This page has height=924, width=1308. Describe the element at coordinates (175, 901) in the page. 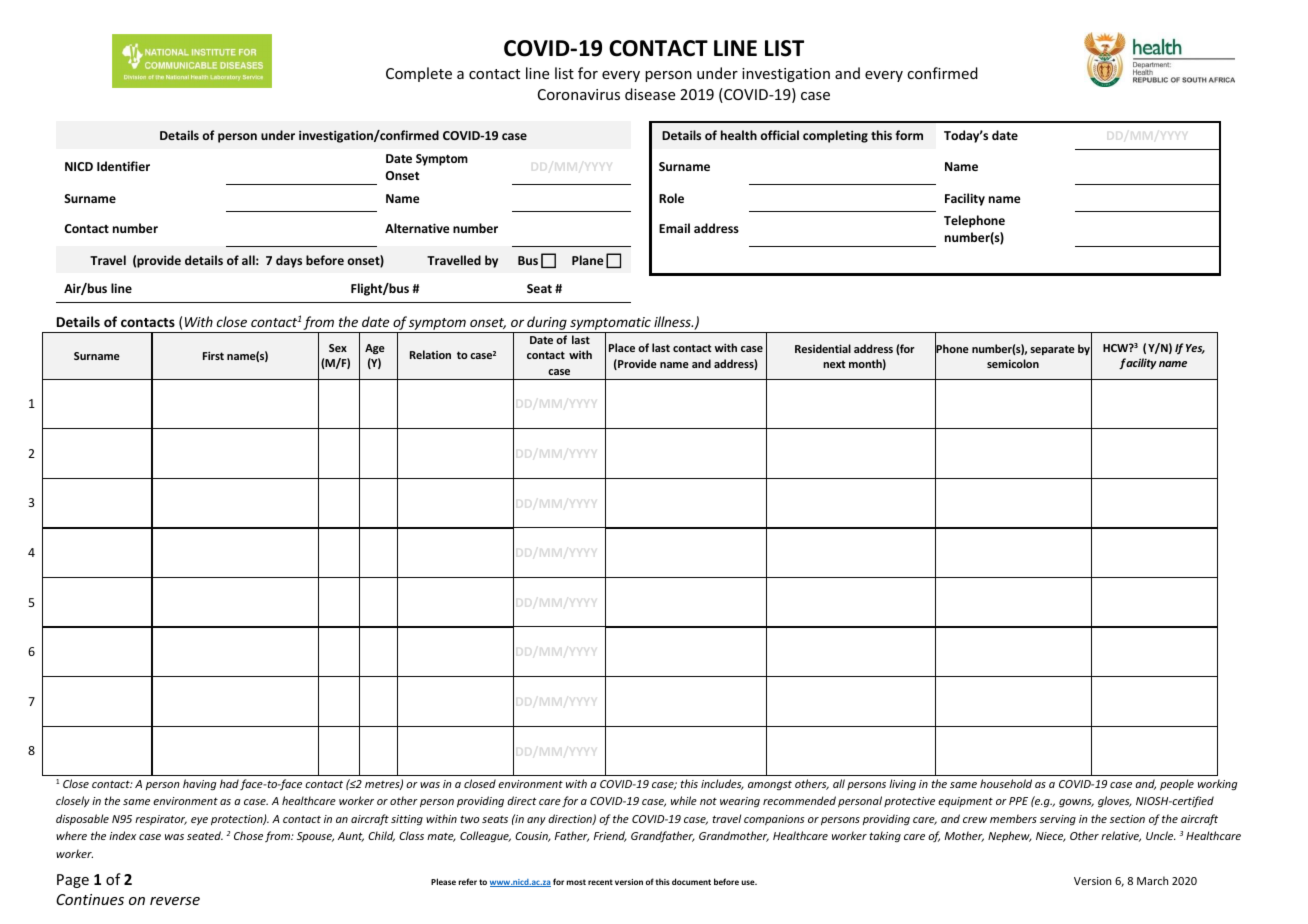

I see `reverse` at that location.
